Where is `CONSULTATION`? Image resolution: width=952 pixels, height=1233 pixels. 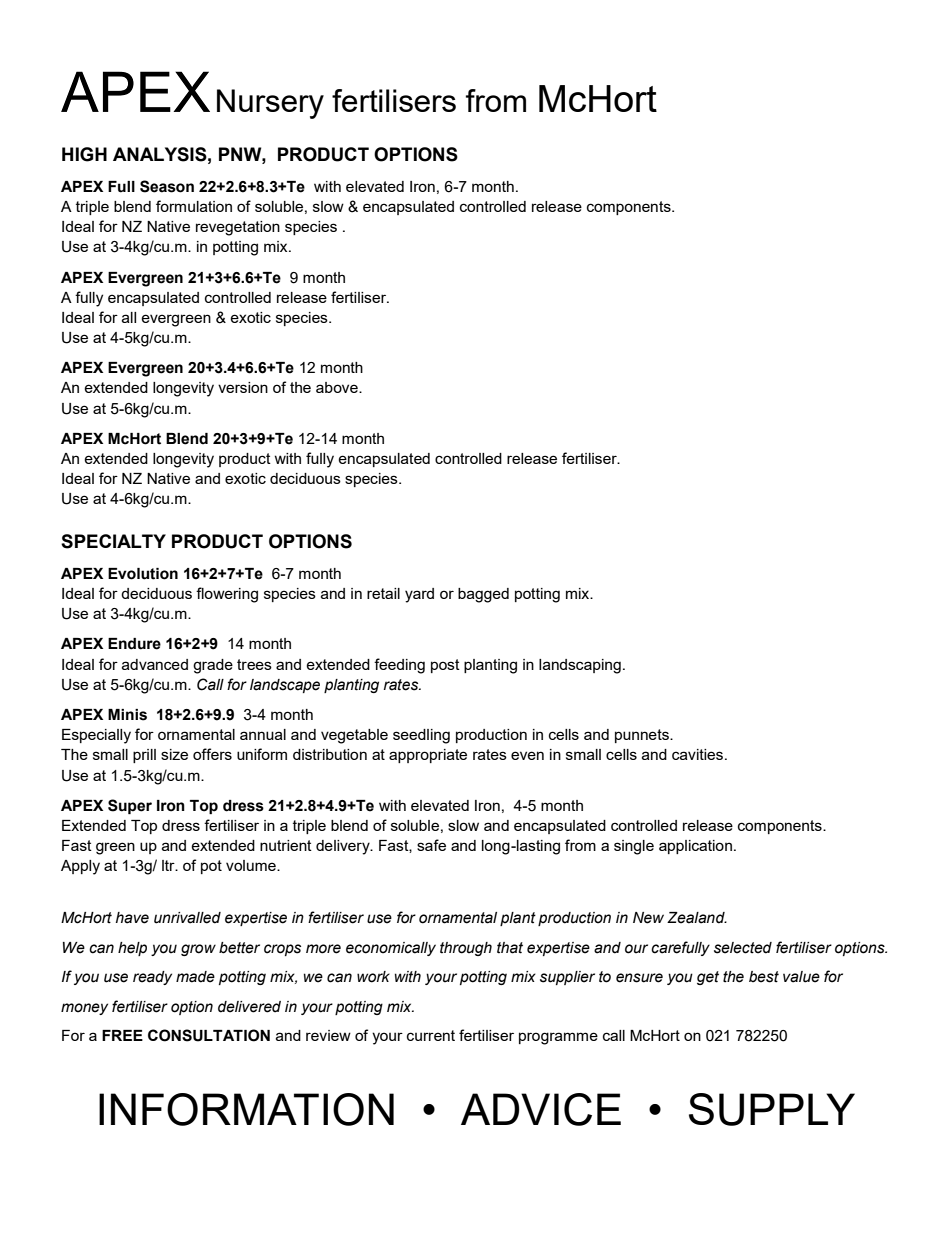
CONSULTATION is located at coordinates (209, 1035).
